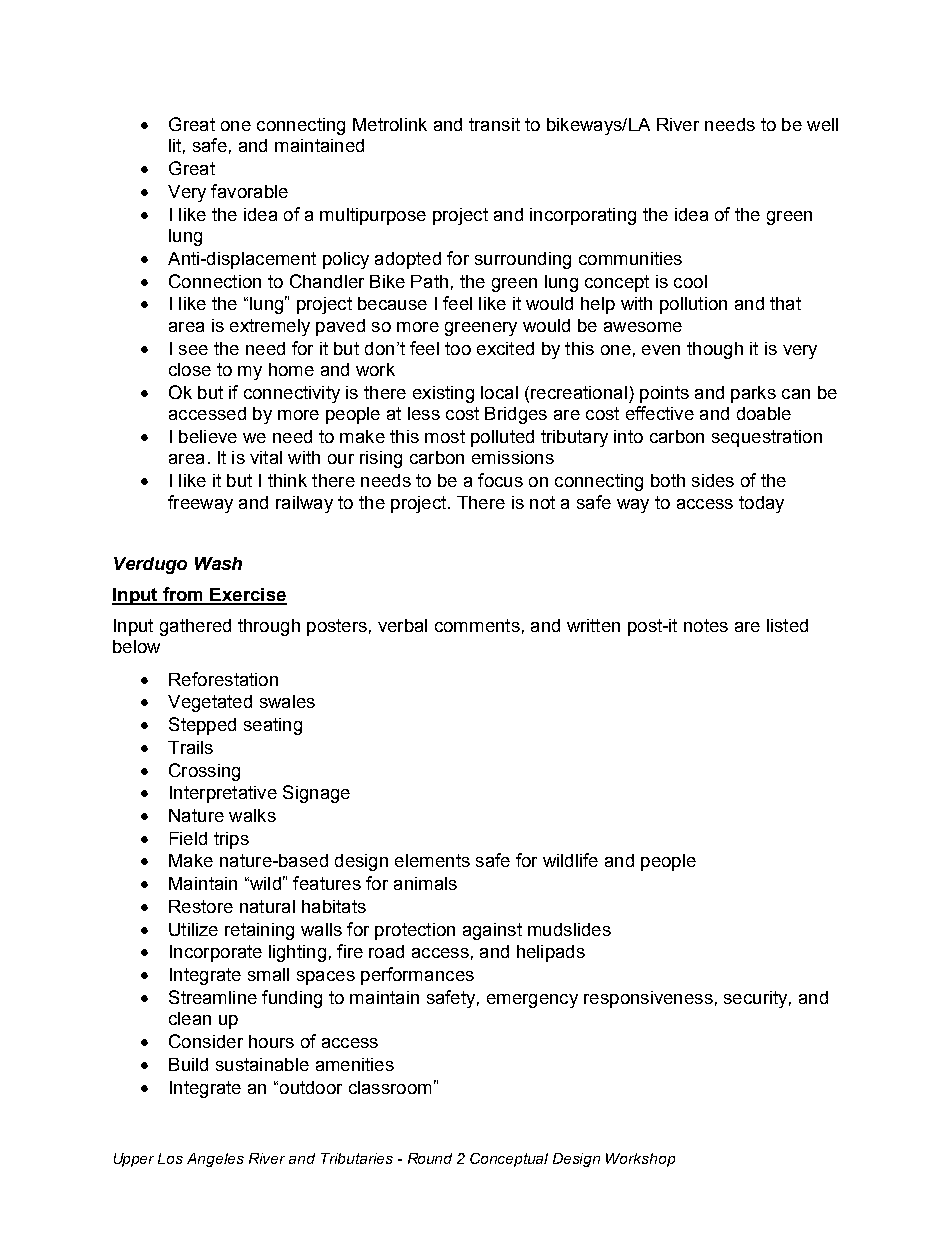  Describe the element at coordinates (822, 124) in the screenshot. I see `well` at that location.
